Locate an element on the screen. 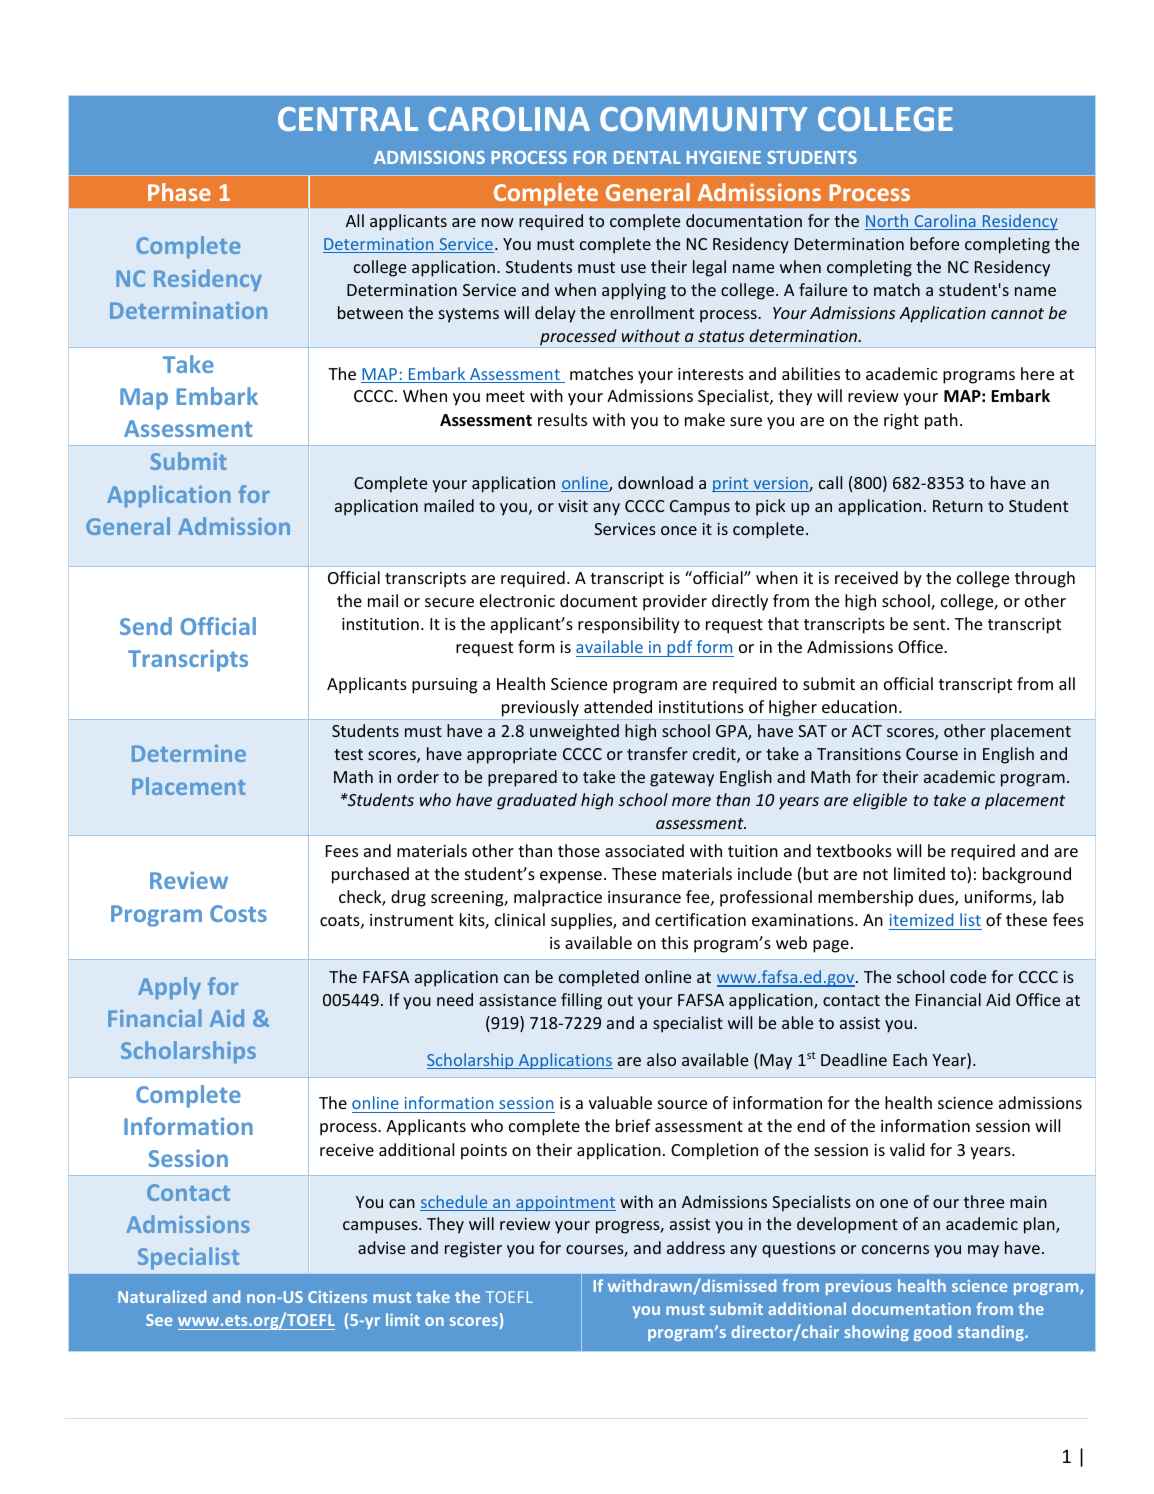 The image size is (1154, 1494). Citizens is located at coordinates (337, 1297).
